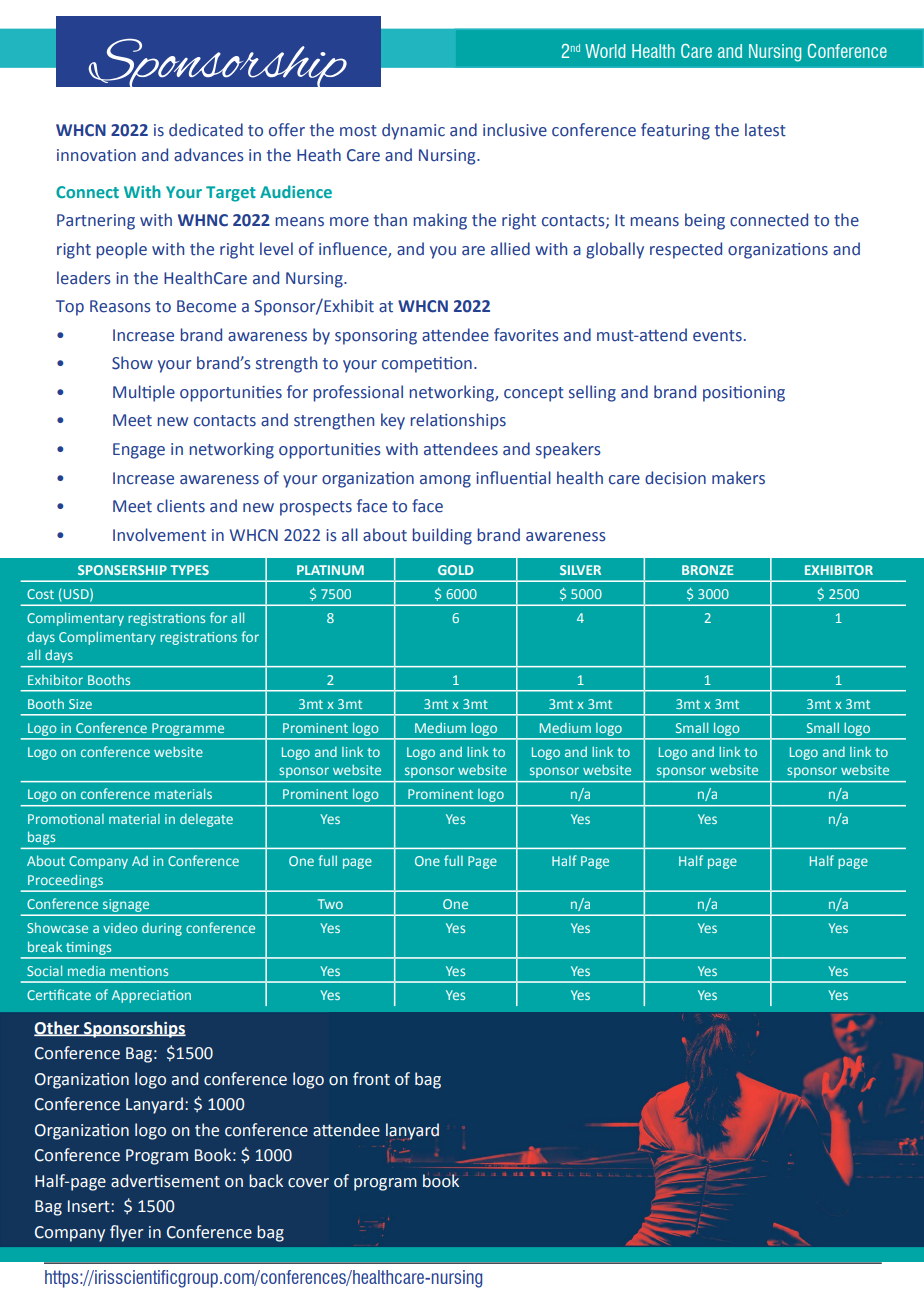 The height and width of the image is (1308, 924). Describe the element at coordinates (456, 570) in the image. I see `GOLD` at that location.
